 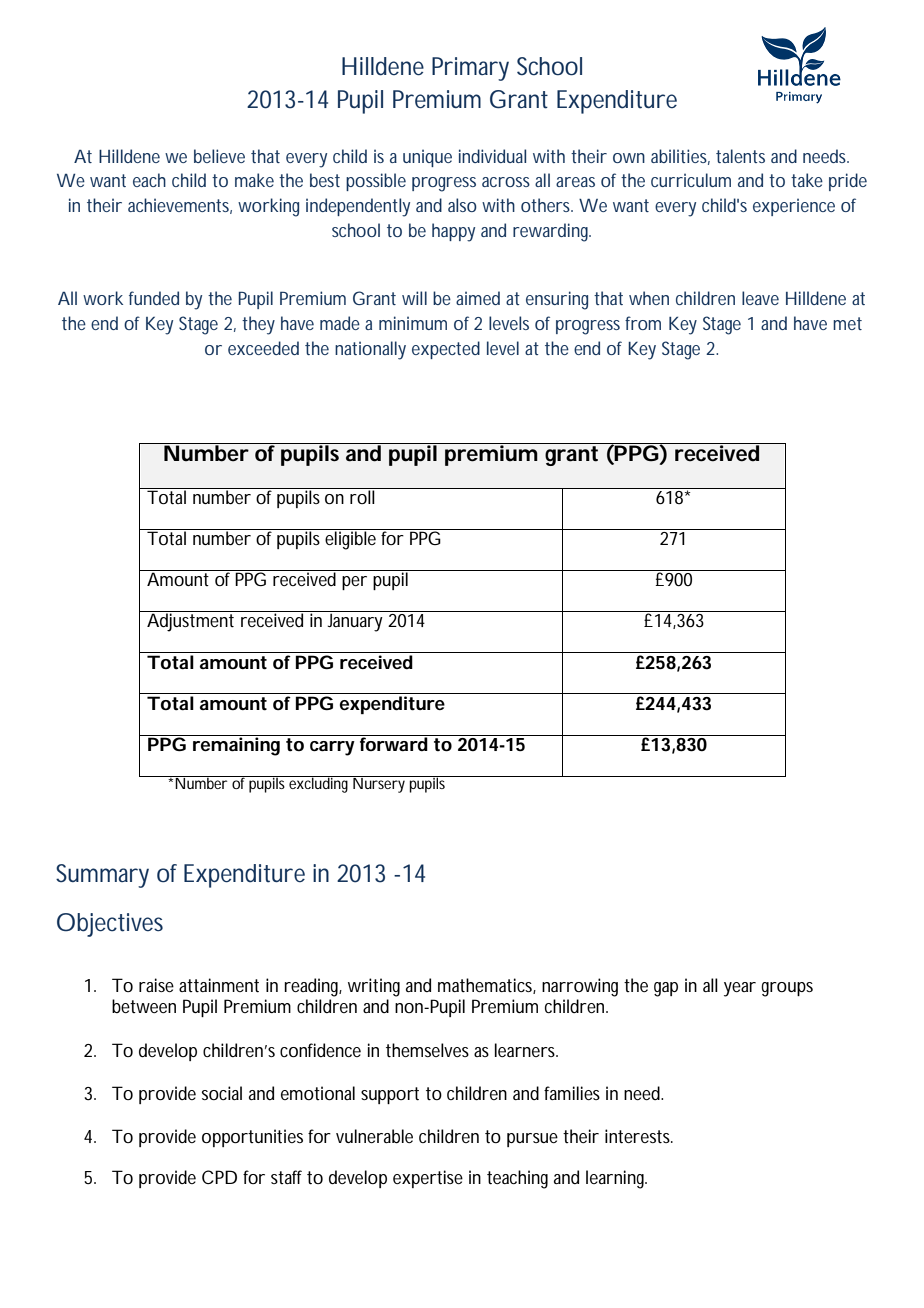 What do you see at coordinates (639, 1136) in the image?
I see `interests` at bounding box center [639, 1136].
